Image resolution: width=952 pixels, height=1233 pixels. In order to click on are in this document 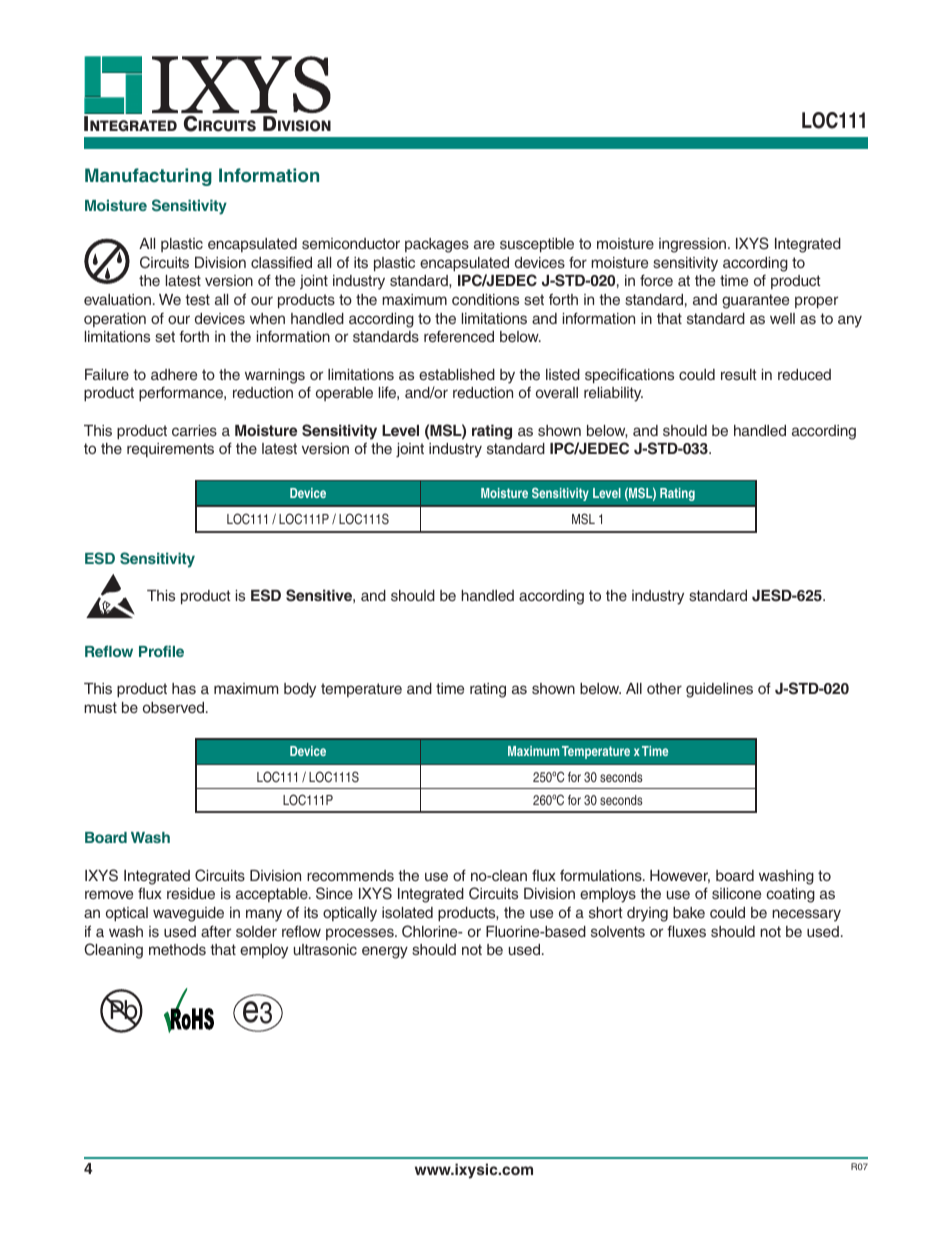, I will do `click(484, 244)`.
